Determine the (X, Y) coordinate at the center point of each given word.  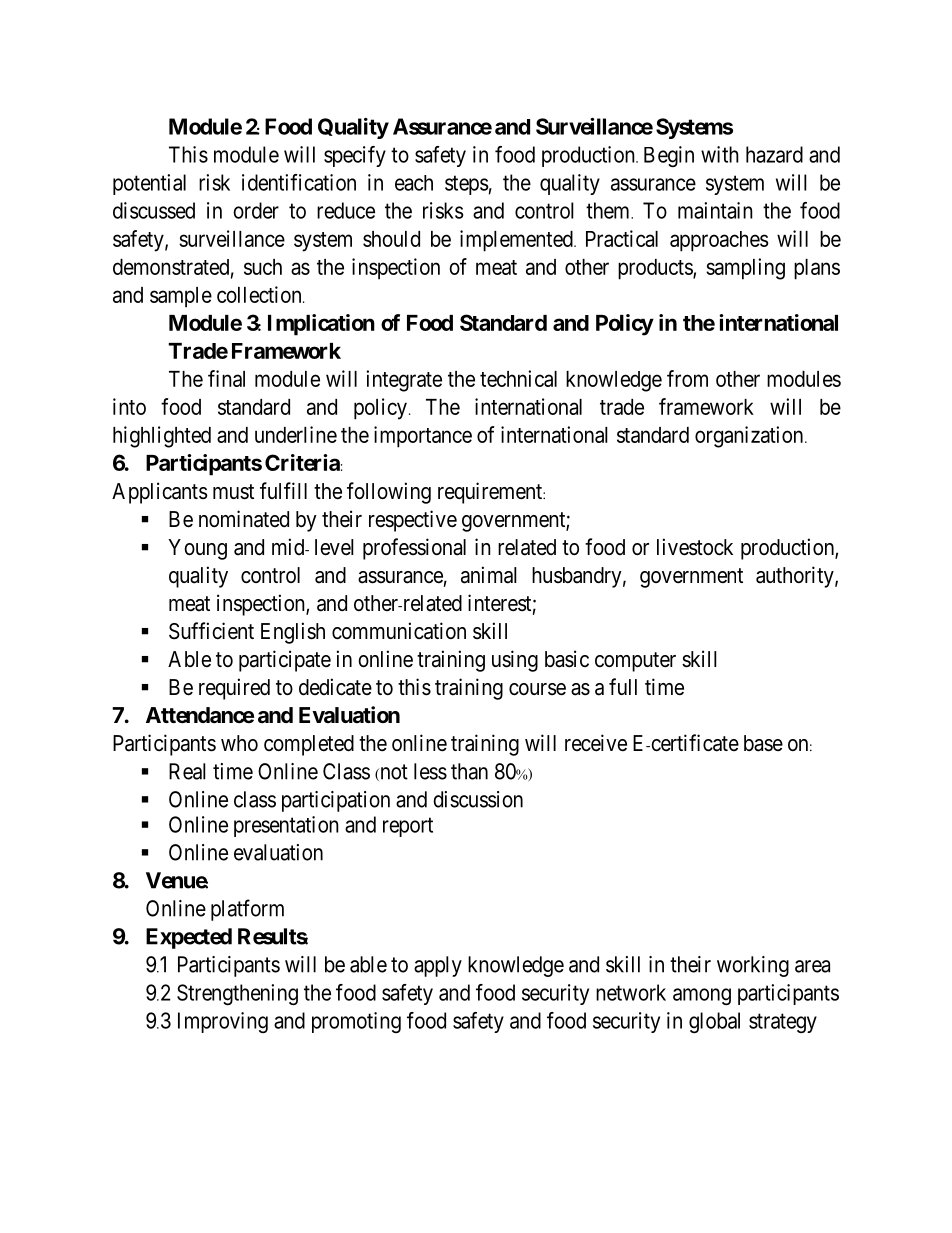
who (239, 743)
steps (466, 185)
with (720, 154)
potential (149, 184)
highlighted (162, 437)
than (469, 771)
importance (423, 437)
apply (438, 966)
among (702, 996)
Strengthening (237, 994)
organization (750, 437)
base (763, 743)
